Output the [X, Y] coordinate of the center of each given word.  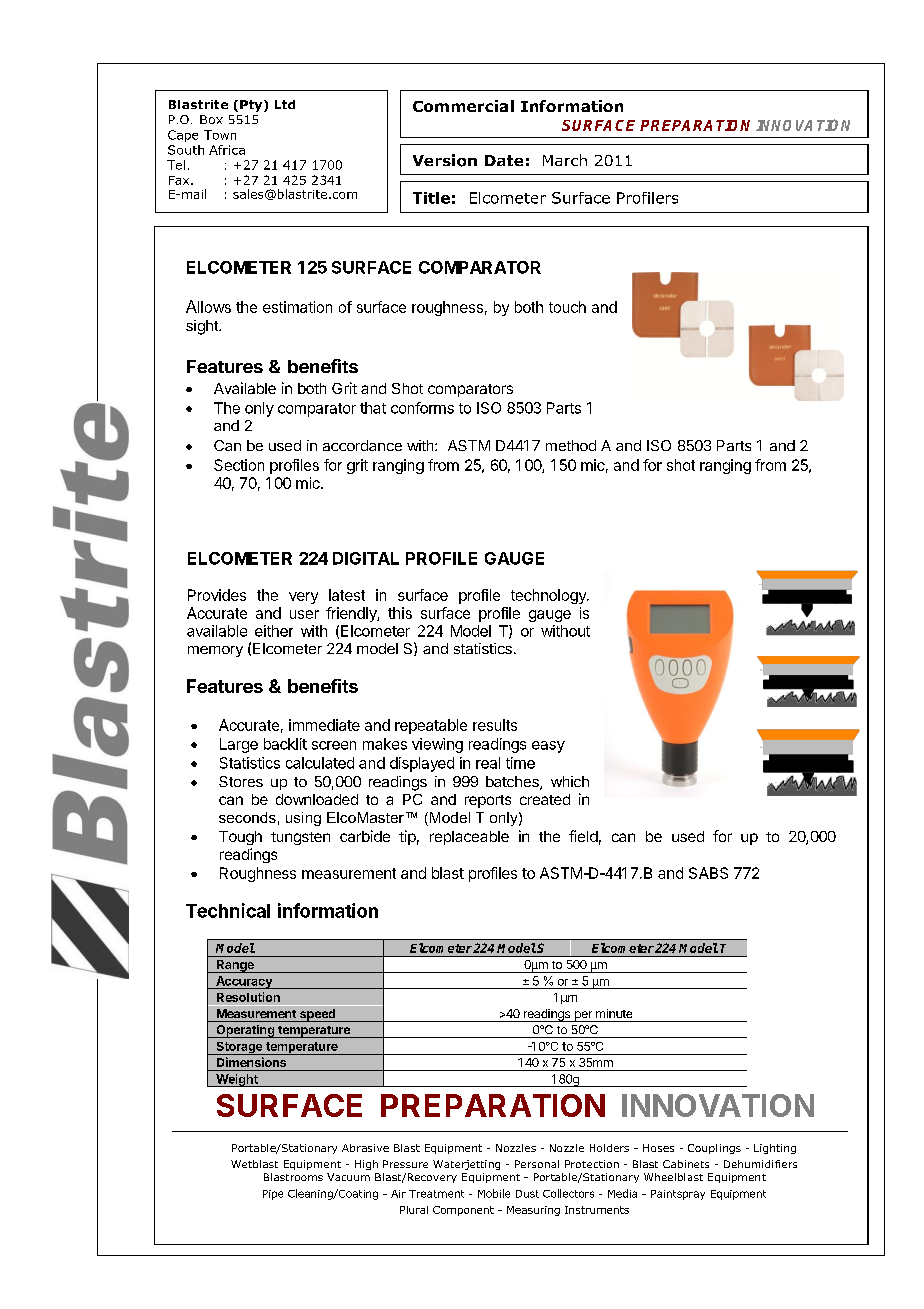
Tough [240, 838]
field [583, 836]
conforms [422, 408]
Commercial [463, 106]
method [571, 445]
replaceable [469, 838]
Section [239, 465]
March [565, 160]
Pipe [273, 1195]
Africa [227, 150]
